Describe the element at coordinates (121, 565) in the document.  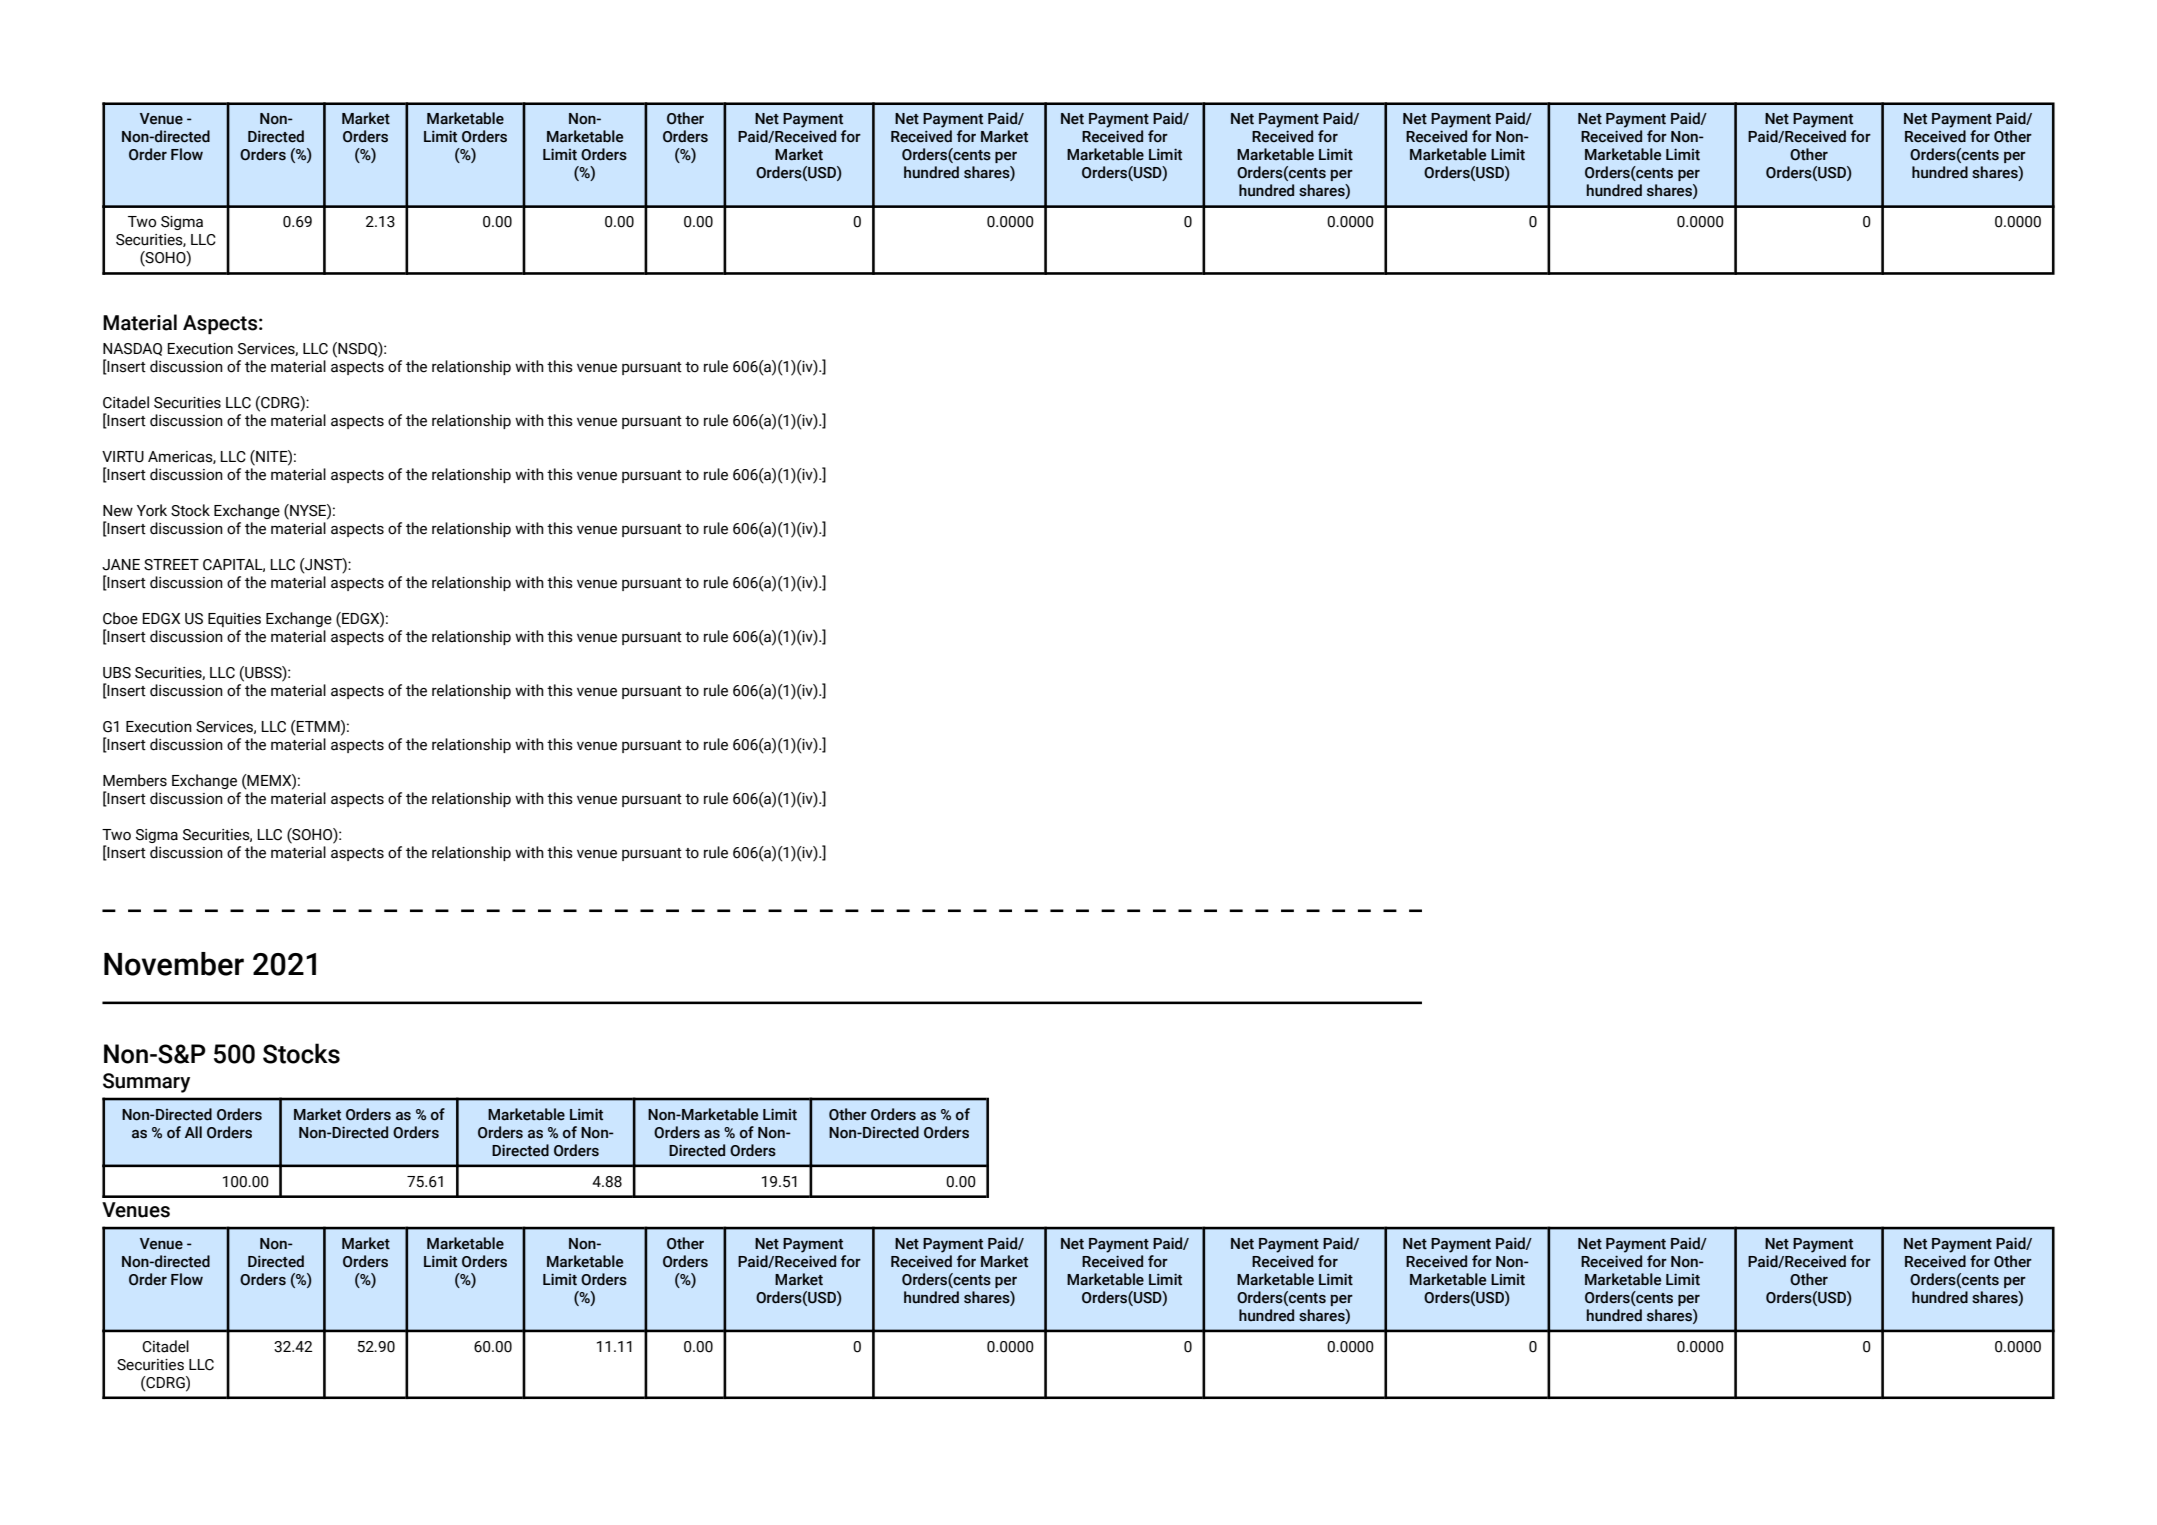
I see `JANE` at that location.
